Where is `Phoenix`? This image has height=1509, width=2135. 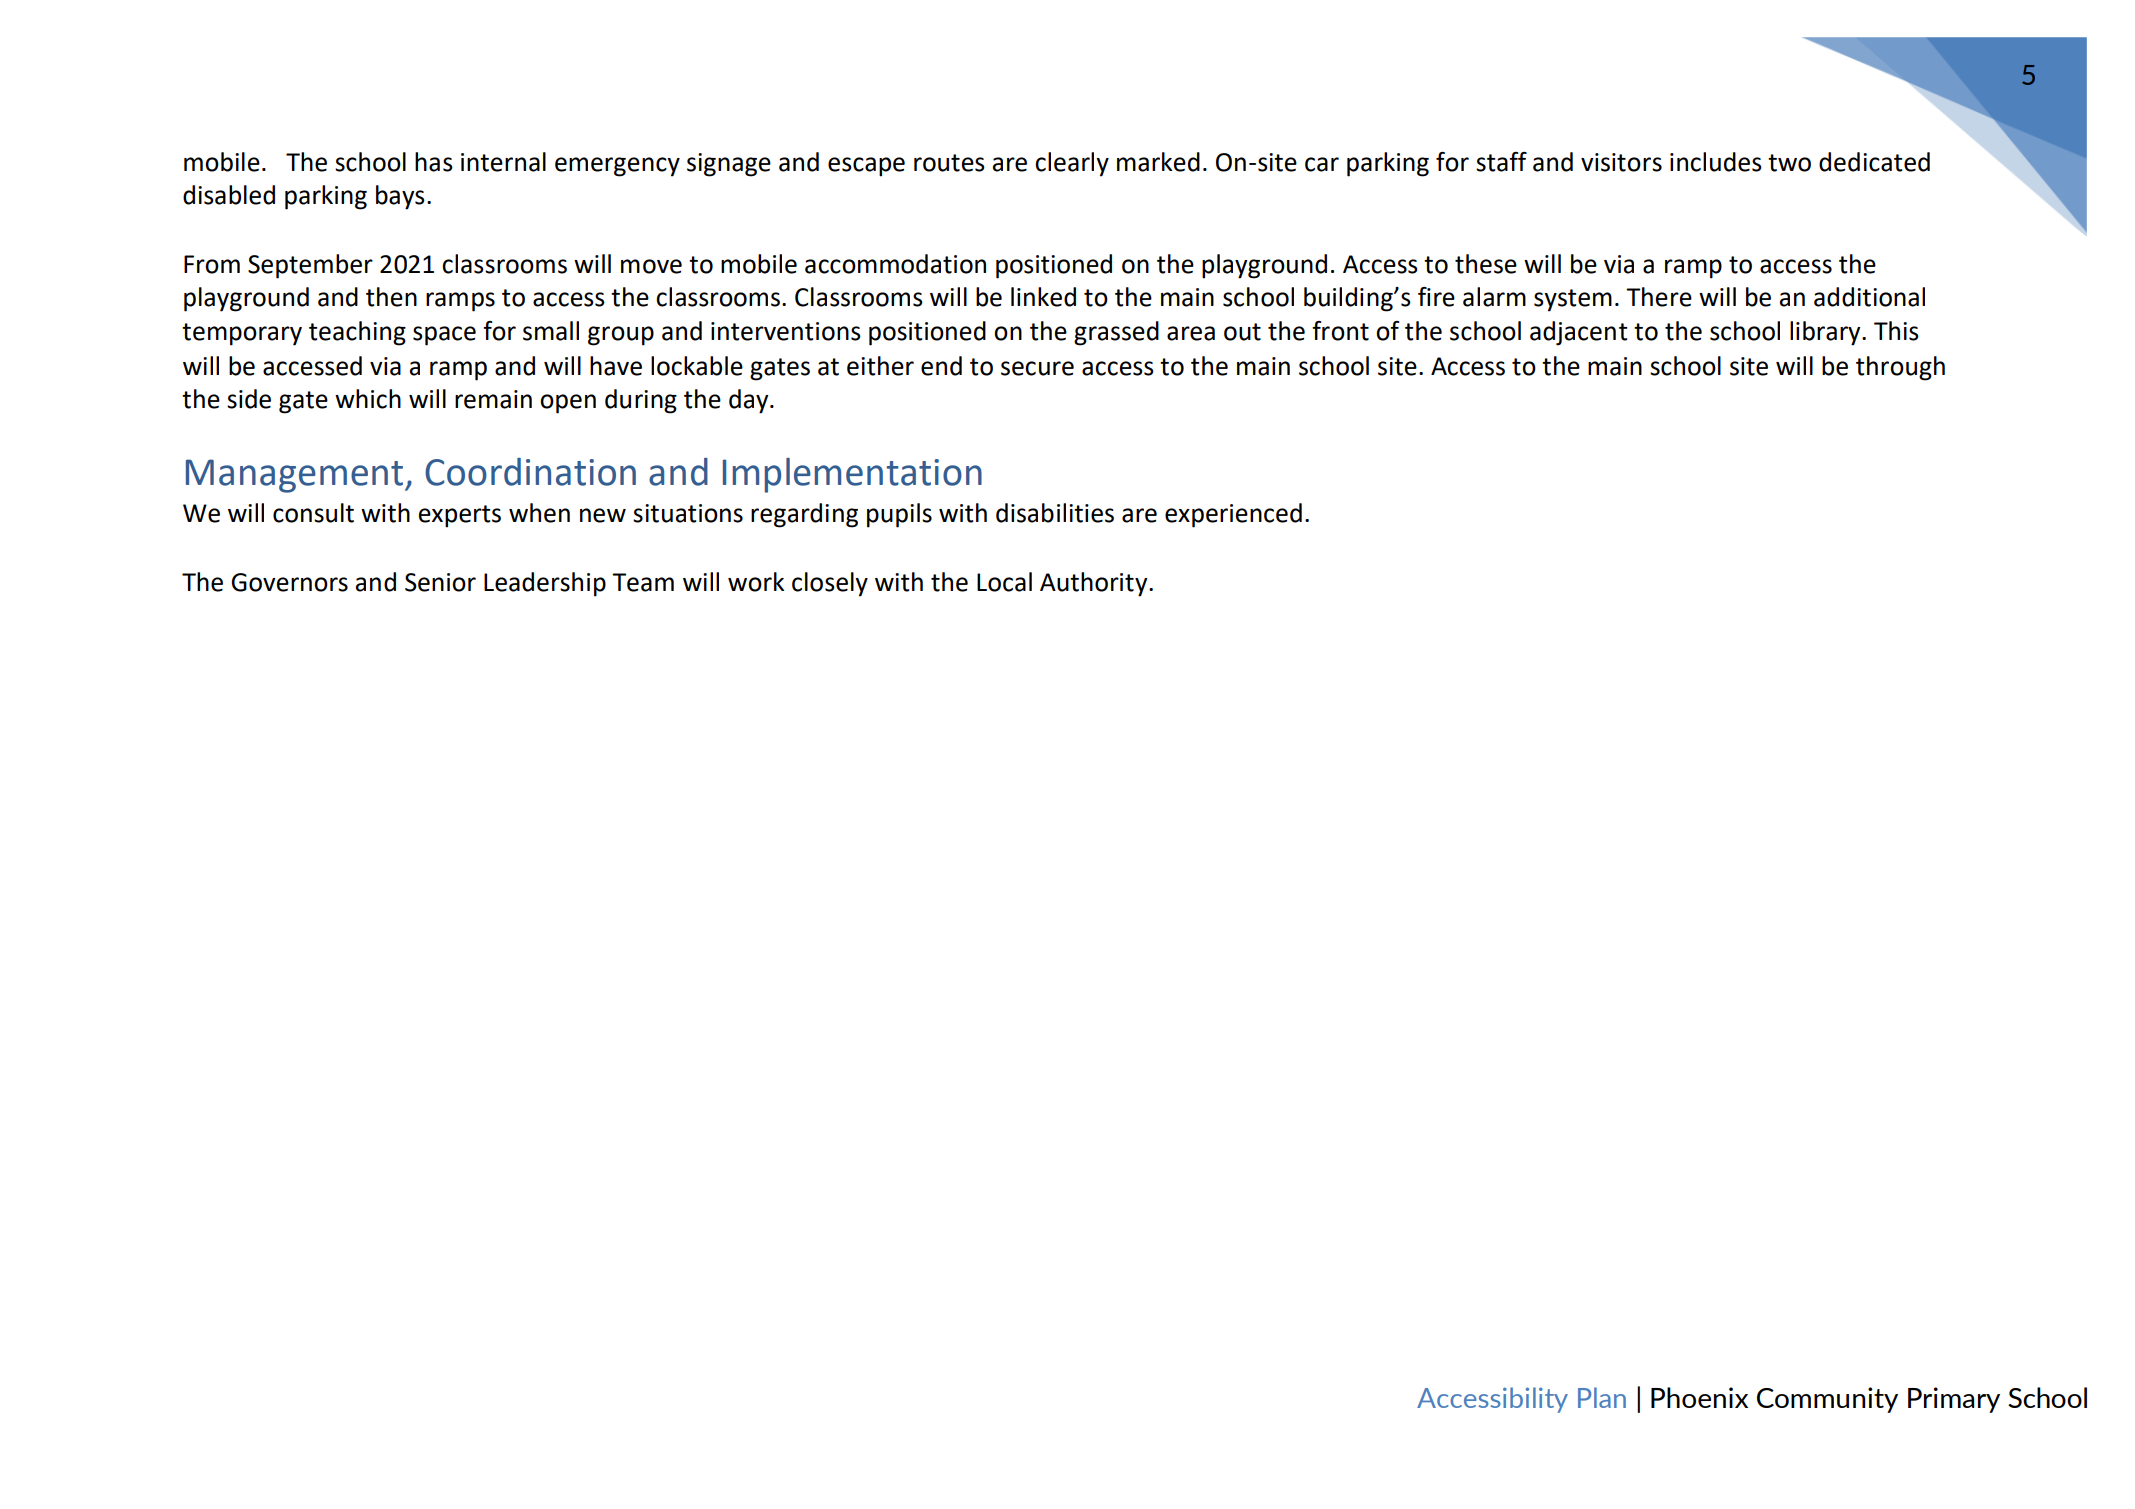
Phoenix is located at coordinates (1699, 1397).
